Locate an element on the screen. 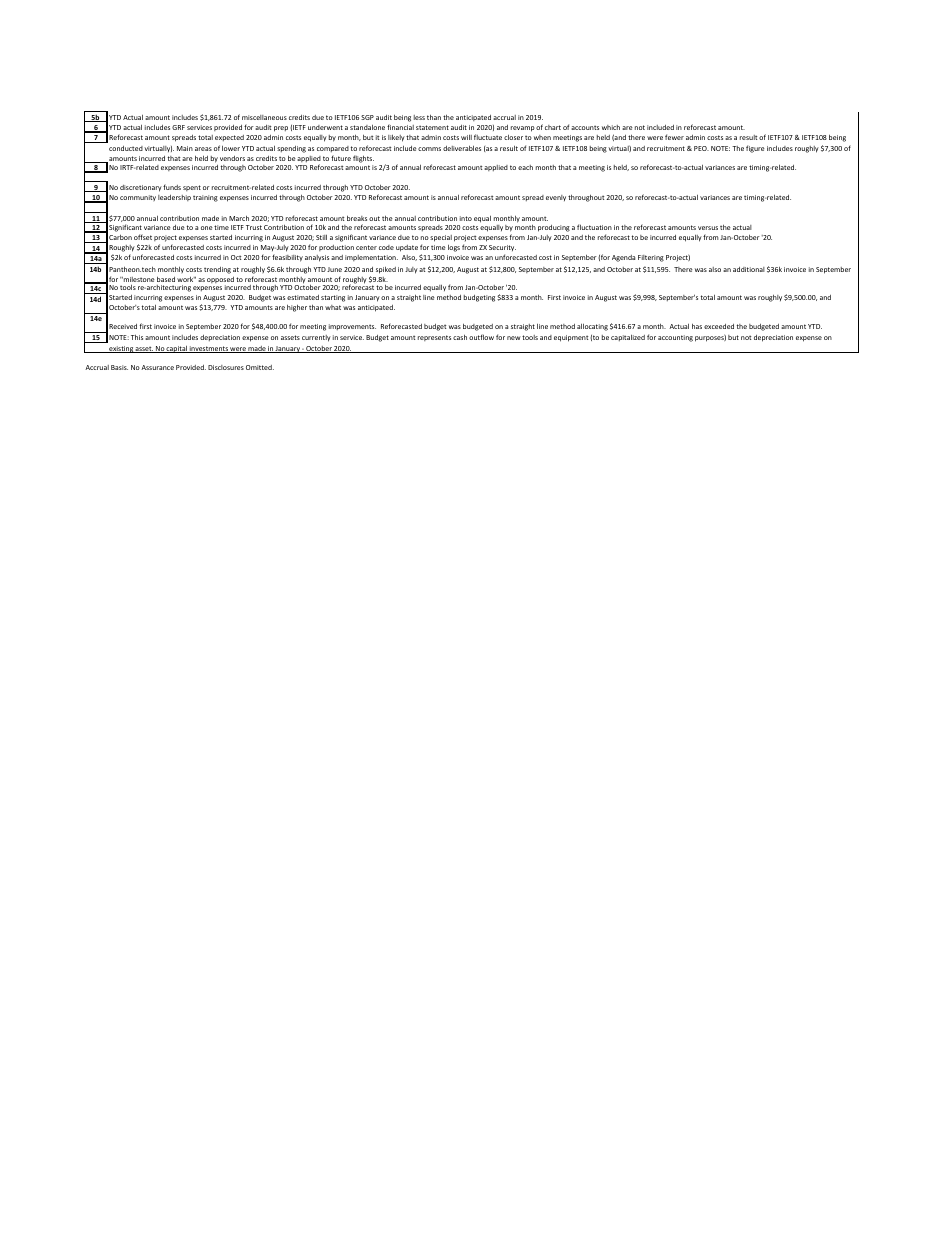  special is located at coordinates (441, 238).
